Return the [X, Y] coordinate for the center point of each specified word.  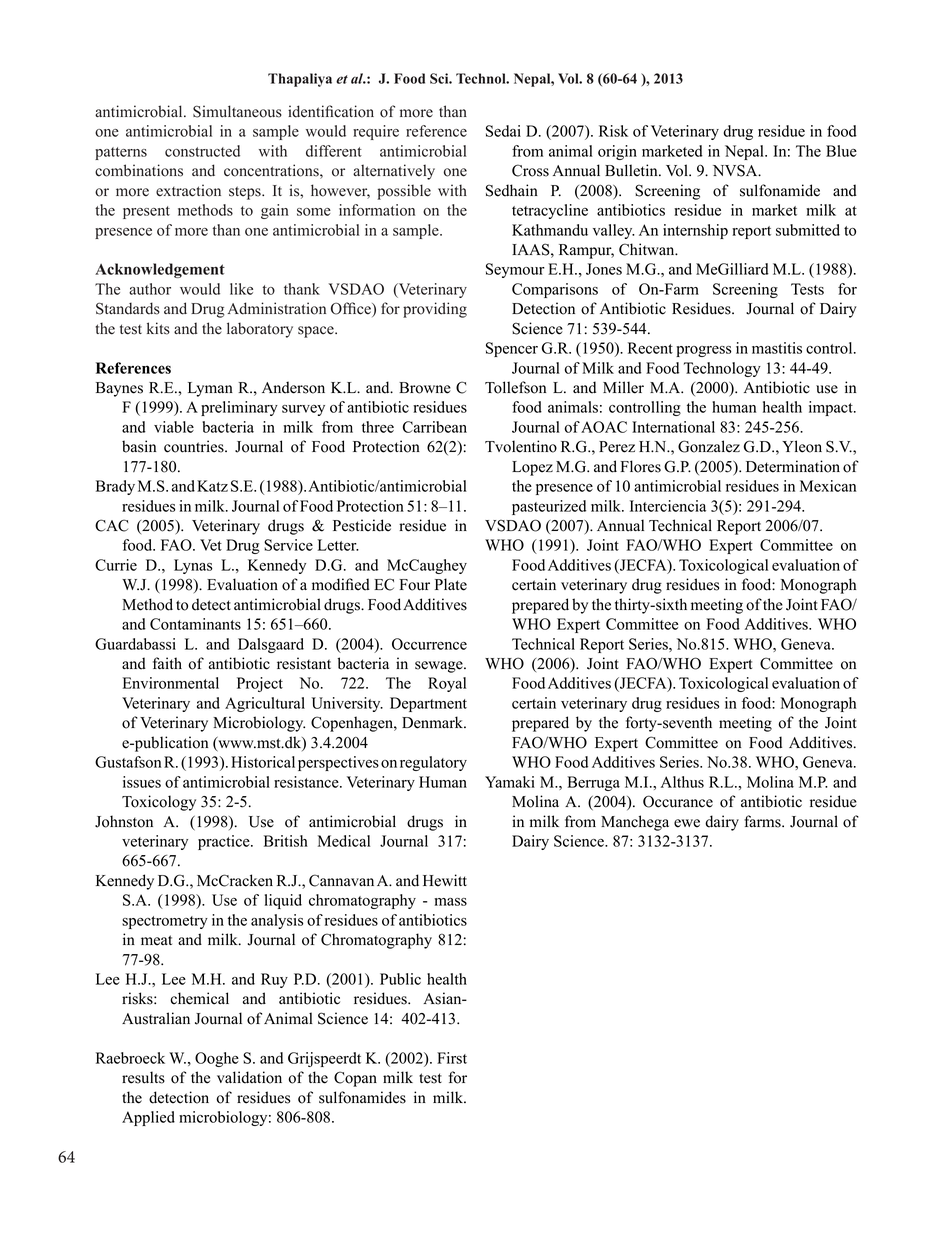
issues [142, 782]
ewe [687, 823]
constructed [202, 151]
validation [249, 1077]
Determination [793, 466]
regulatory [433, 763]
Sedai [503, 131]
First [452, 1058]
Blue [841, 151]
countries [195, 446]
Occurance [678, 801]
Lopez [532, 468]
